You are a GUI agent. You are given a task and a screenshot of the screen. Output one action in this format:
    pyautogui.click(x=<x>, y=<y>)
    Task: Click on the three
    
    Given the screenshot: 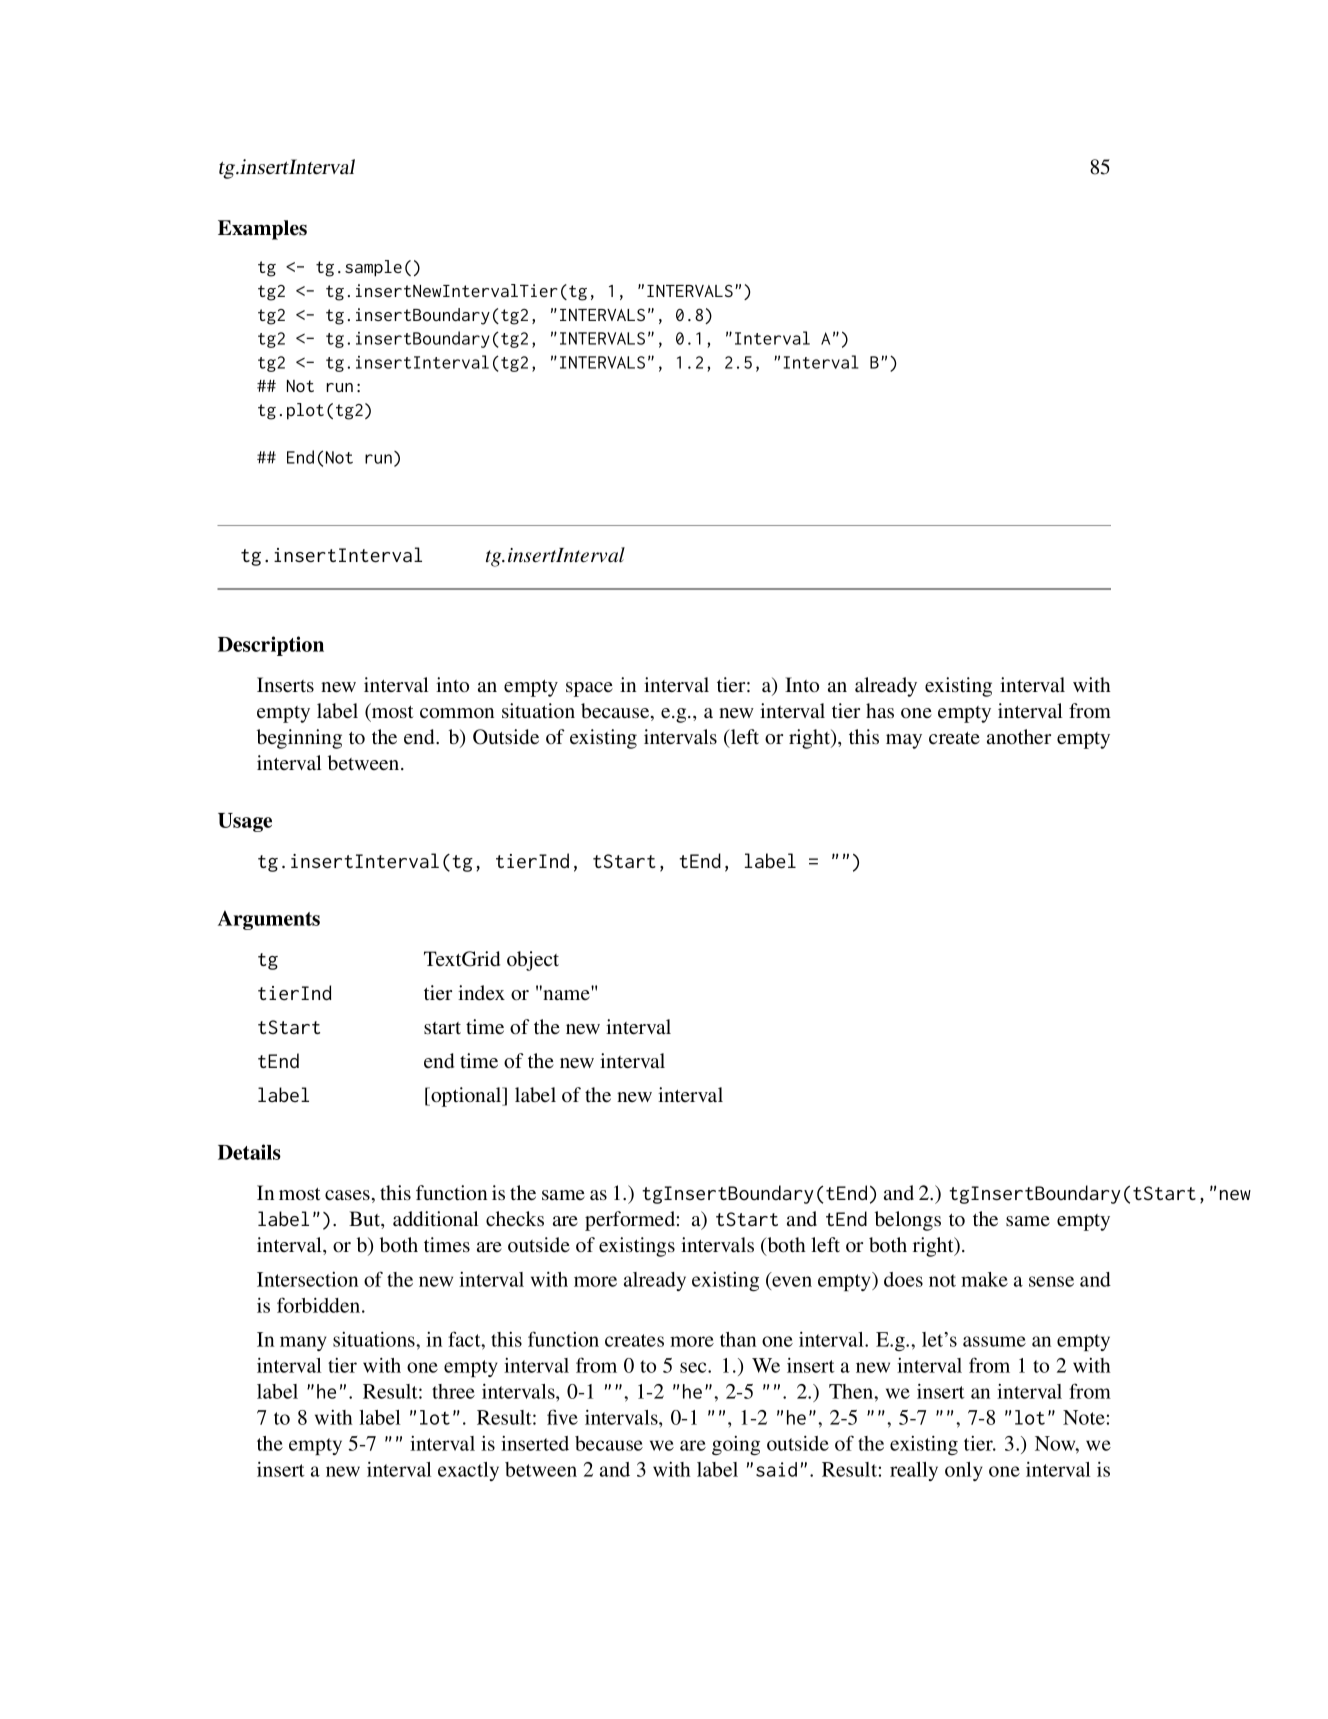 What is the action you would take?
    pyautogui.click(x=453, y=1391)
